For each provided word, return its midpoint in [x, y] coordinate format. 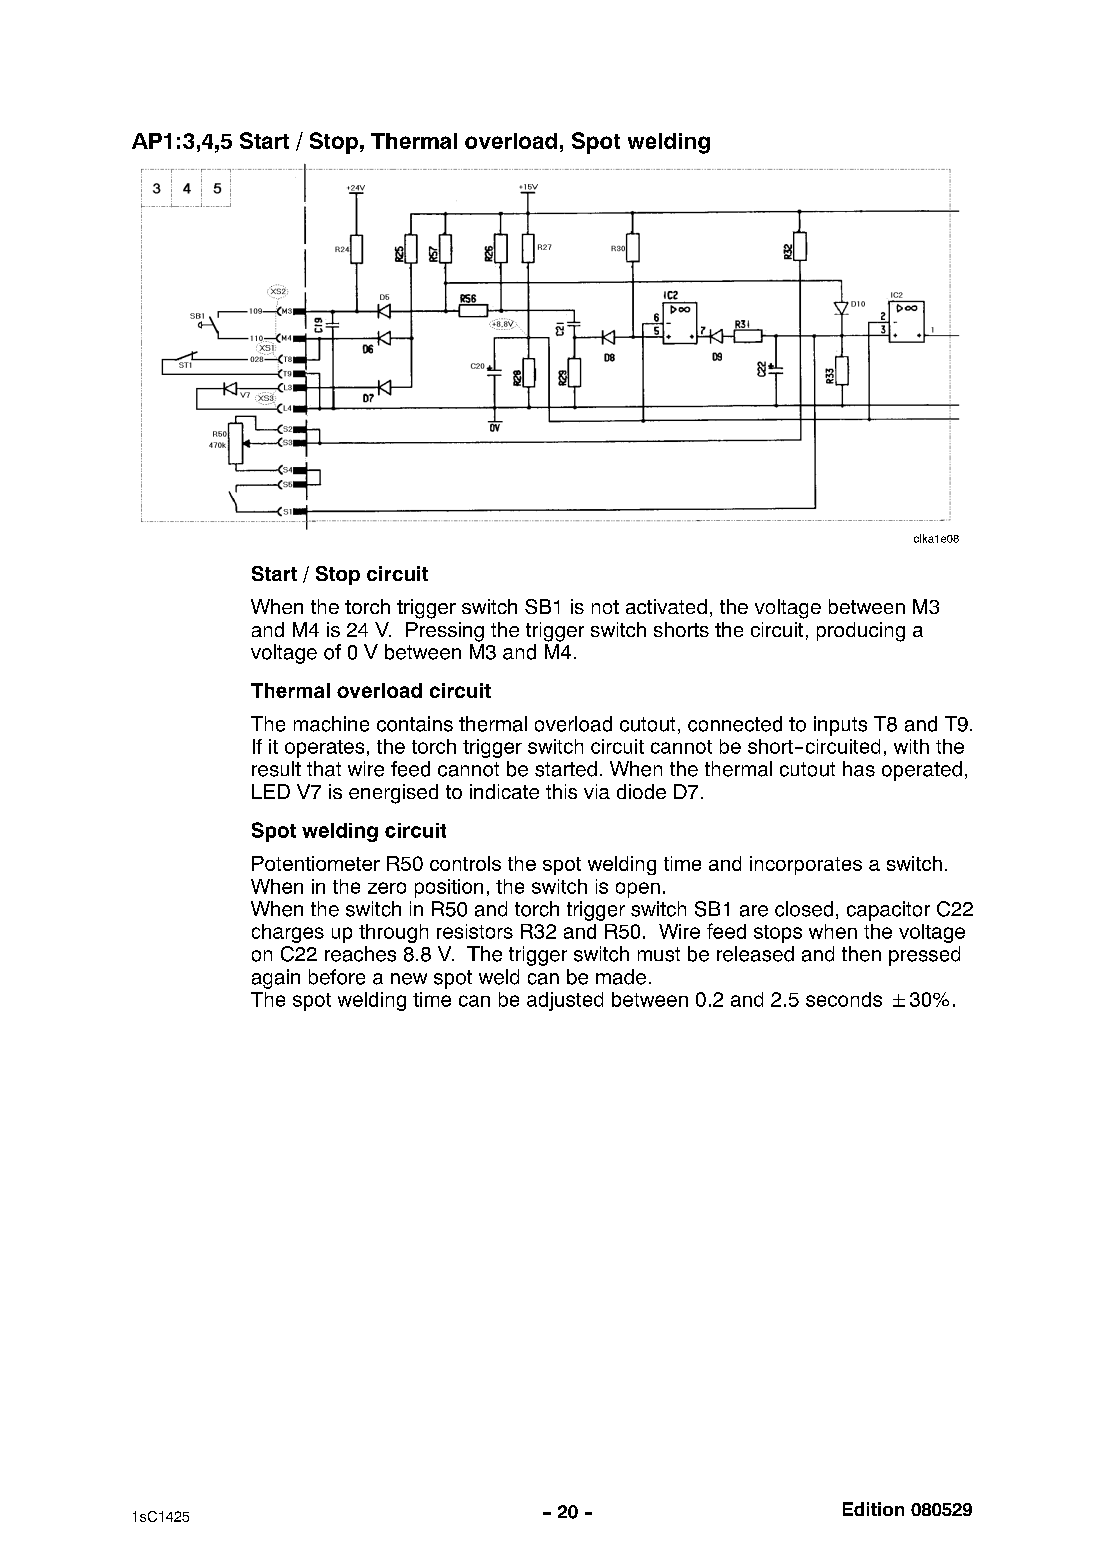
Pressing [445, 632]
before [337, 977]
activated [666, 606]
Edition [873, 1509]
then [861, 954]
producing [861, 632]
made [621, 977]
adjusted [565, 1001]
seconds [844, 999]
